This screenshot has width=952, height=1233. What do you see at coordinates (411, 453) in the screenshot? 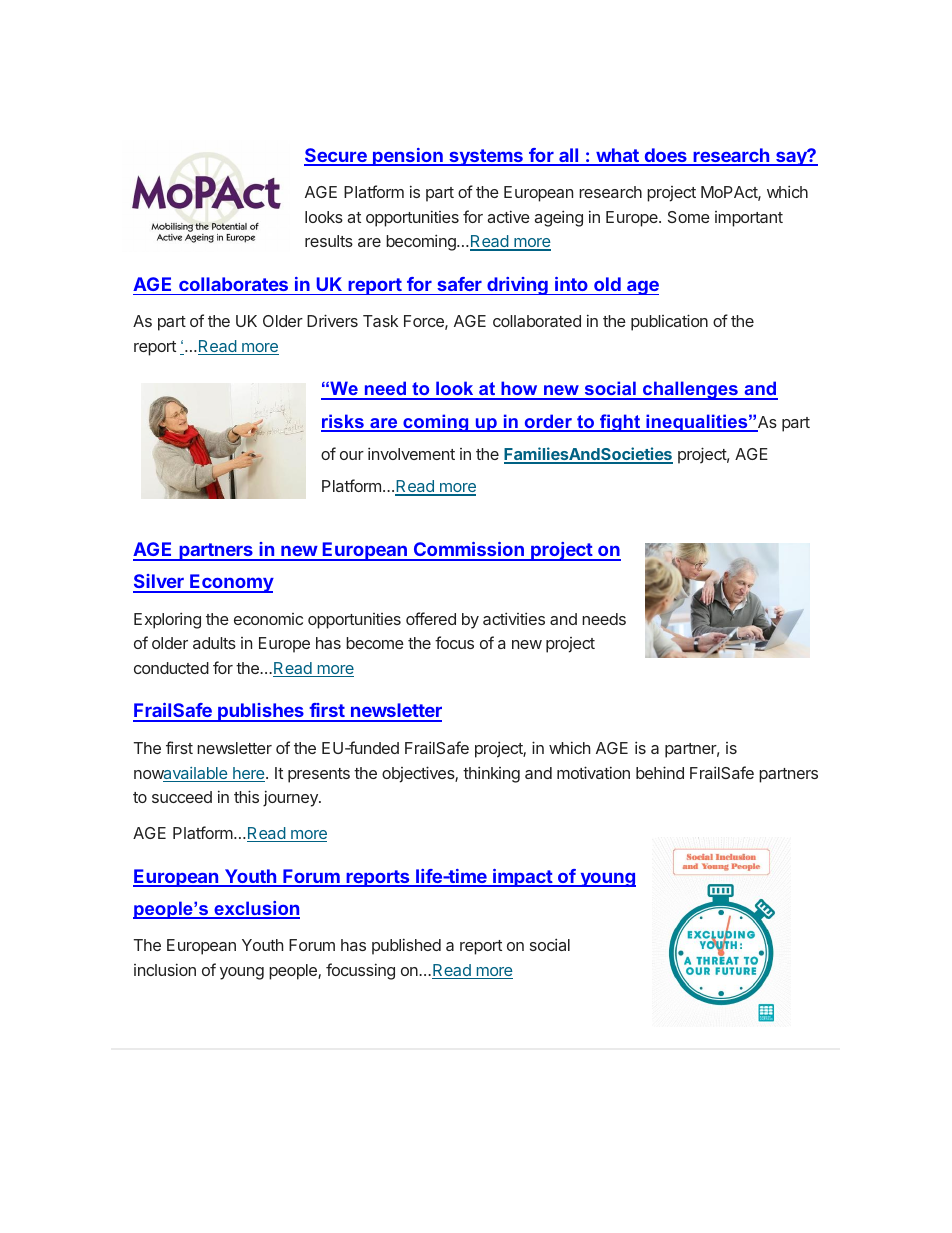
I see `involvement` at bounding box center [411, 453].
